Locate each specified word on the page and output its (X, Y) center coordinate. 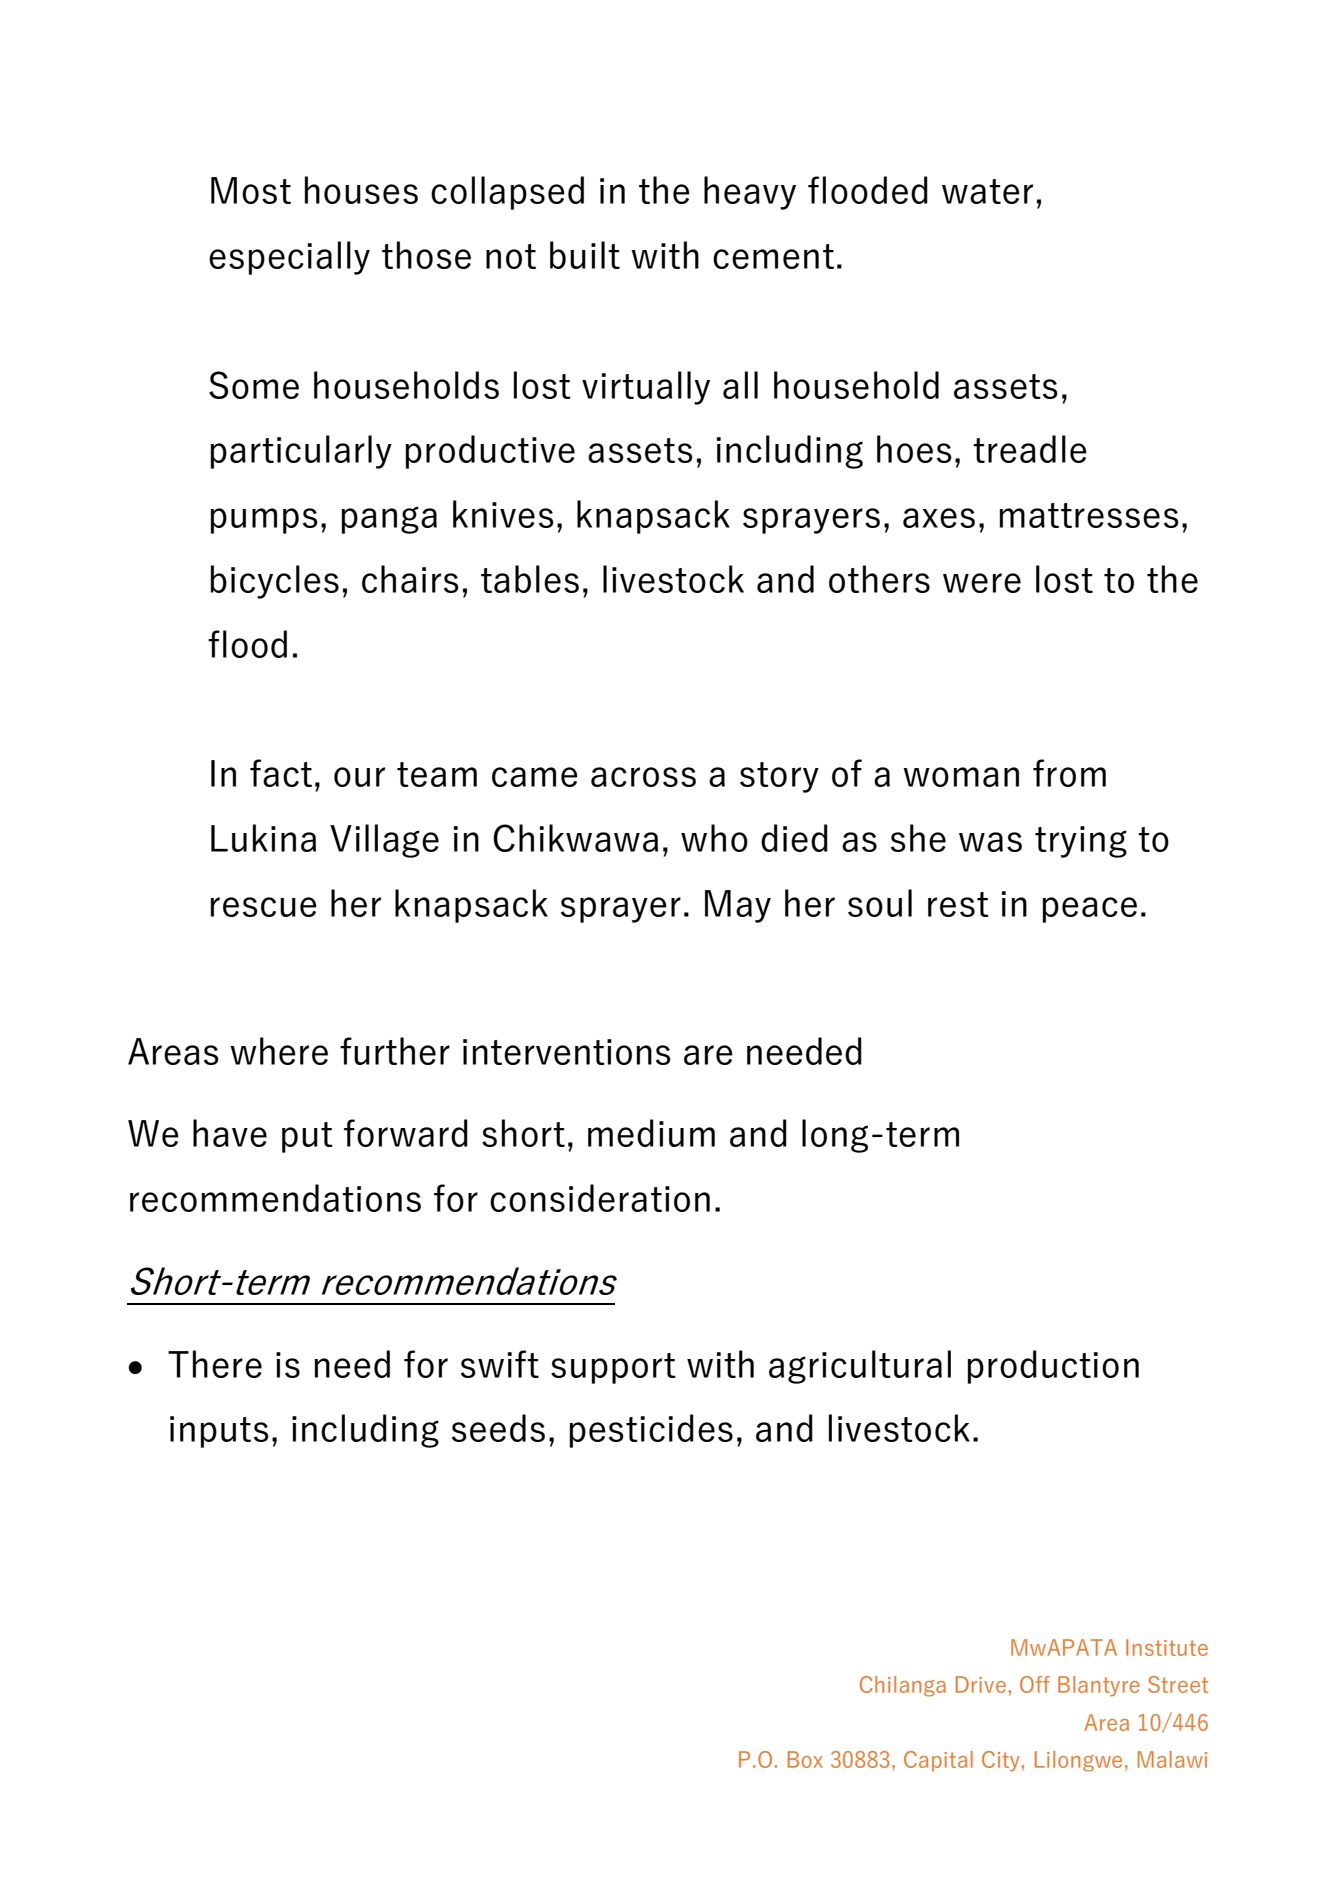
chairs (410, 579)
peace (1090, 910)
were (982, 583)
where (279, 1051)
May (738, 906)
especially (289, 258)
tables (530, 579)
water (987, 191)
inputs (219, 1432)
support (613, 1368)
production (1053, 1367)
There (215, 1364)
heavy (750, 193)
